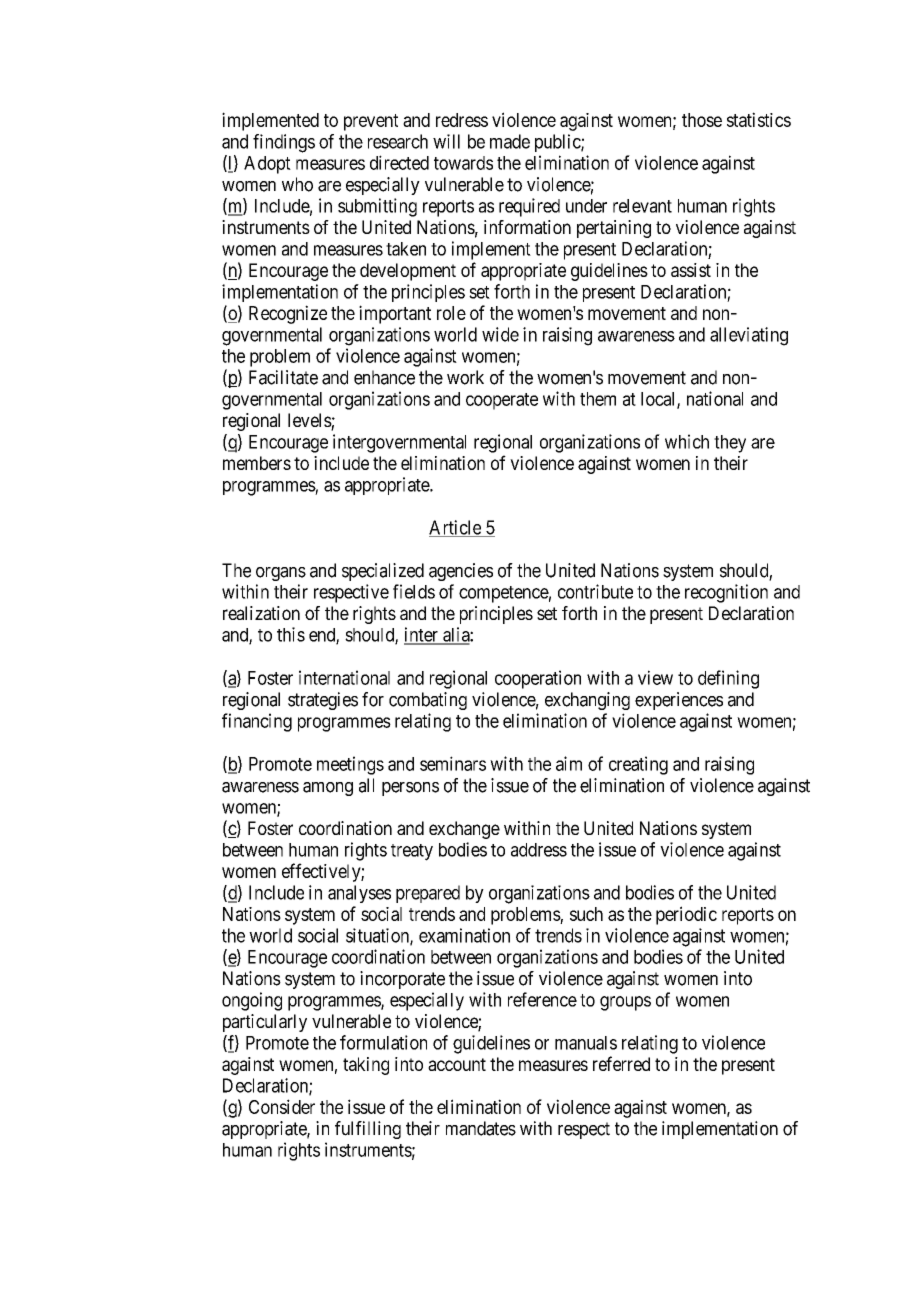 This image has width=924, height=1308. I want to click on Consider, so click(282, 1106).
